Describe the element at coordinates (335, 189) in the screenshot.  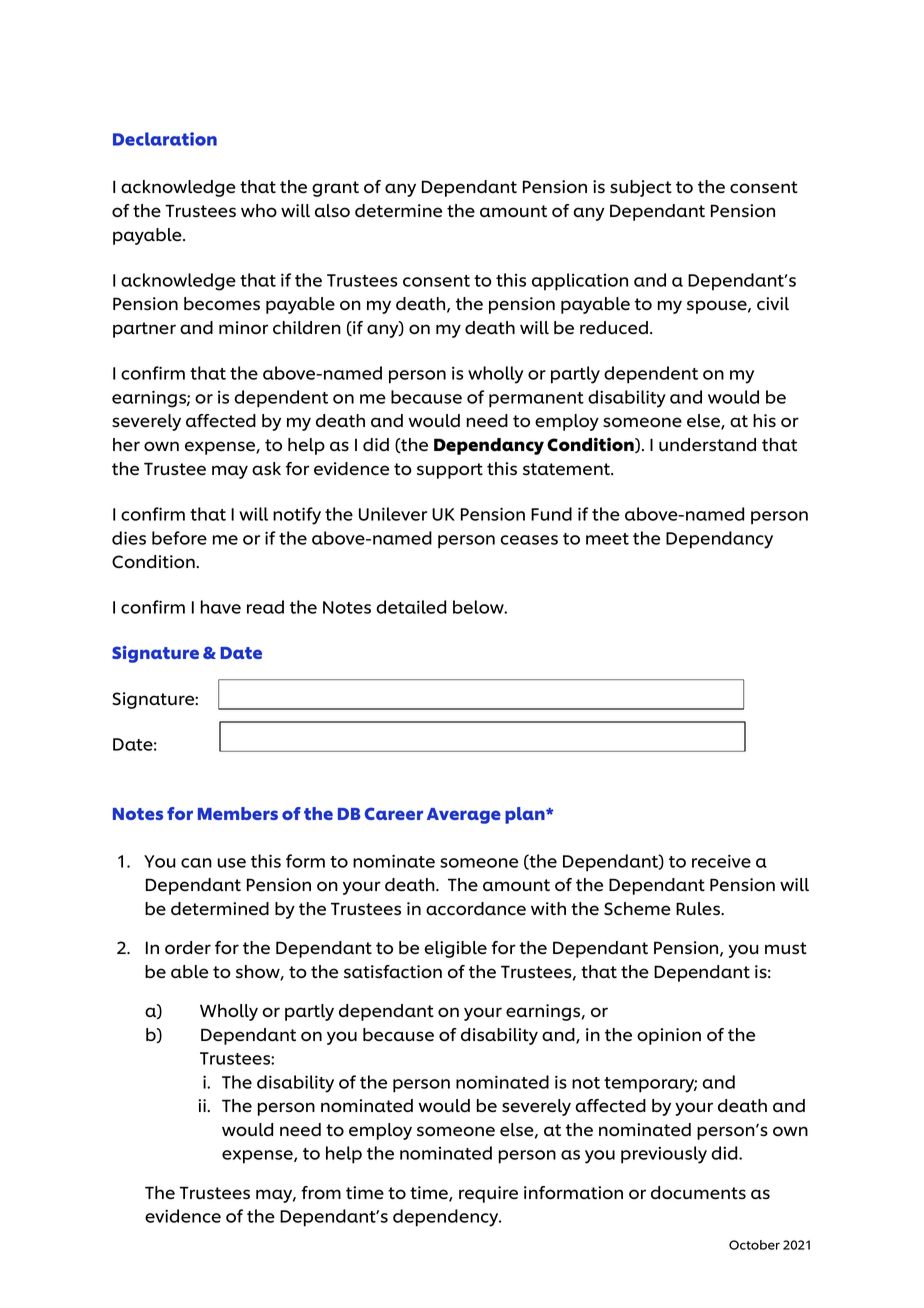
I see `grant` at that location.
